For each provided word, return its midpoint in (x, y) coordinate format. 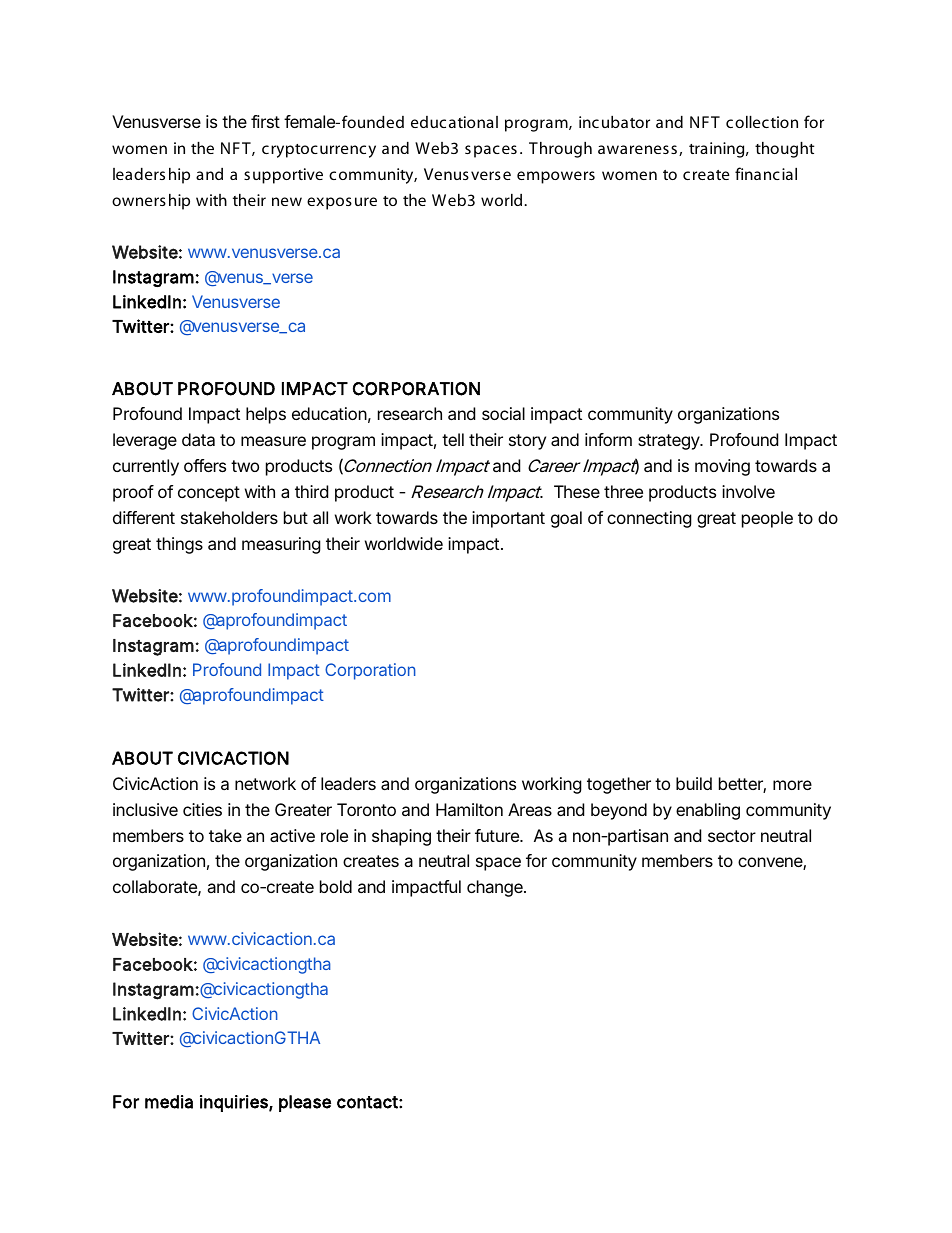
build (694, 783)
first (265, 121)
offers (205, 465)
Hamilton (469, 809)
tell (453, 439)
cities (202, 809)
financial (766, 173)
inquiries (235, 1103)
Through (560, 150)
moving (722, 467)
